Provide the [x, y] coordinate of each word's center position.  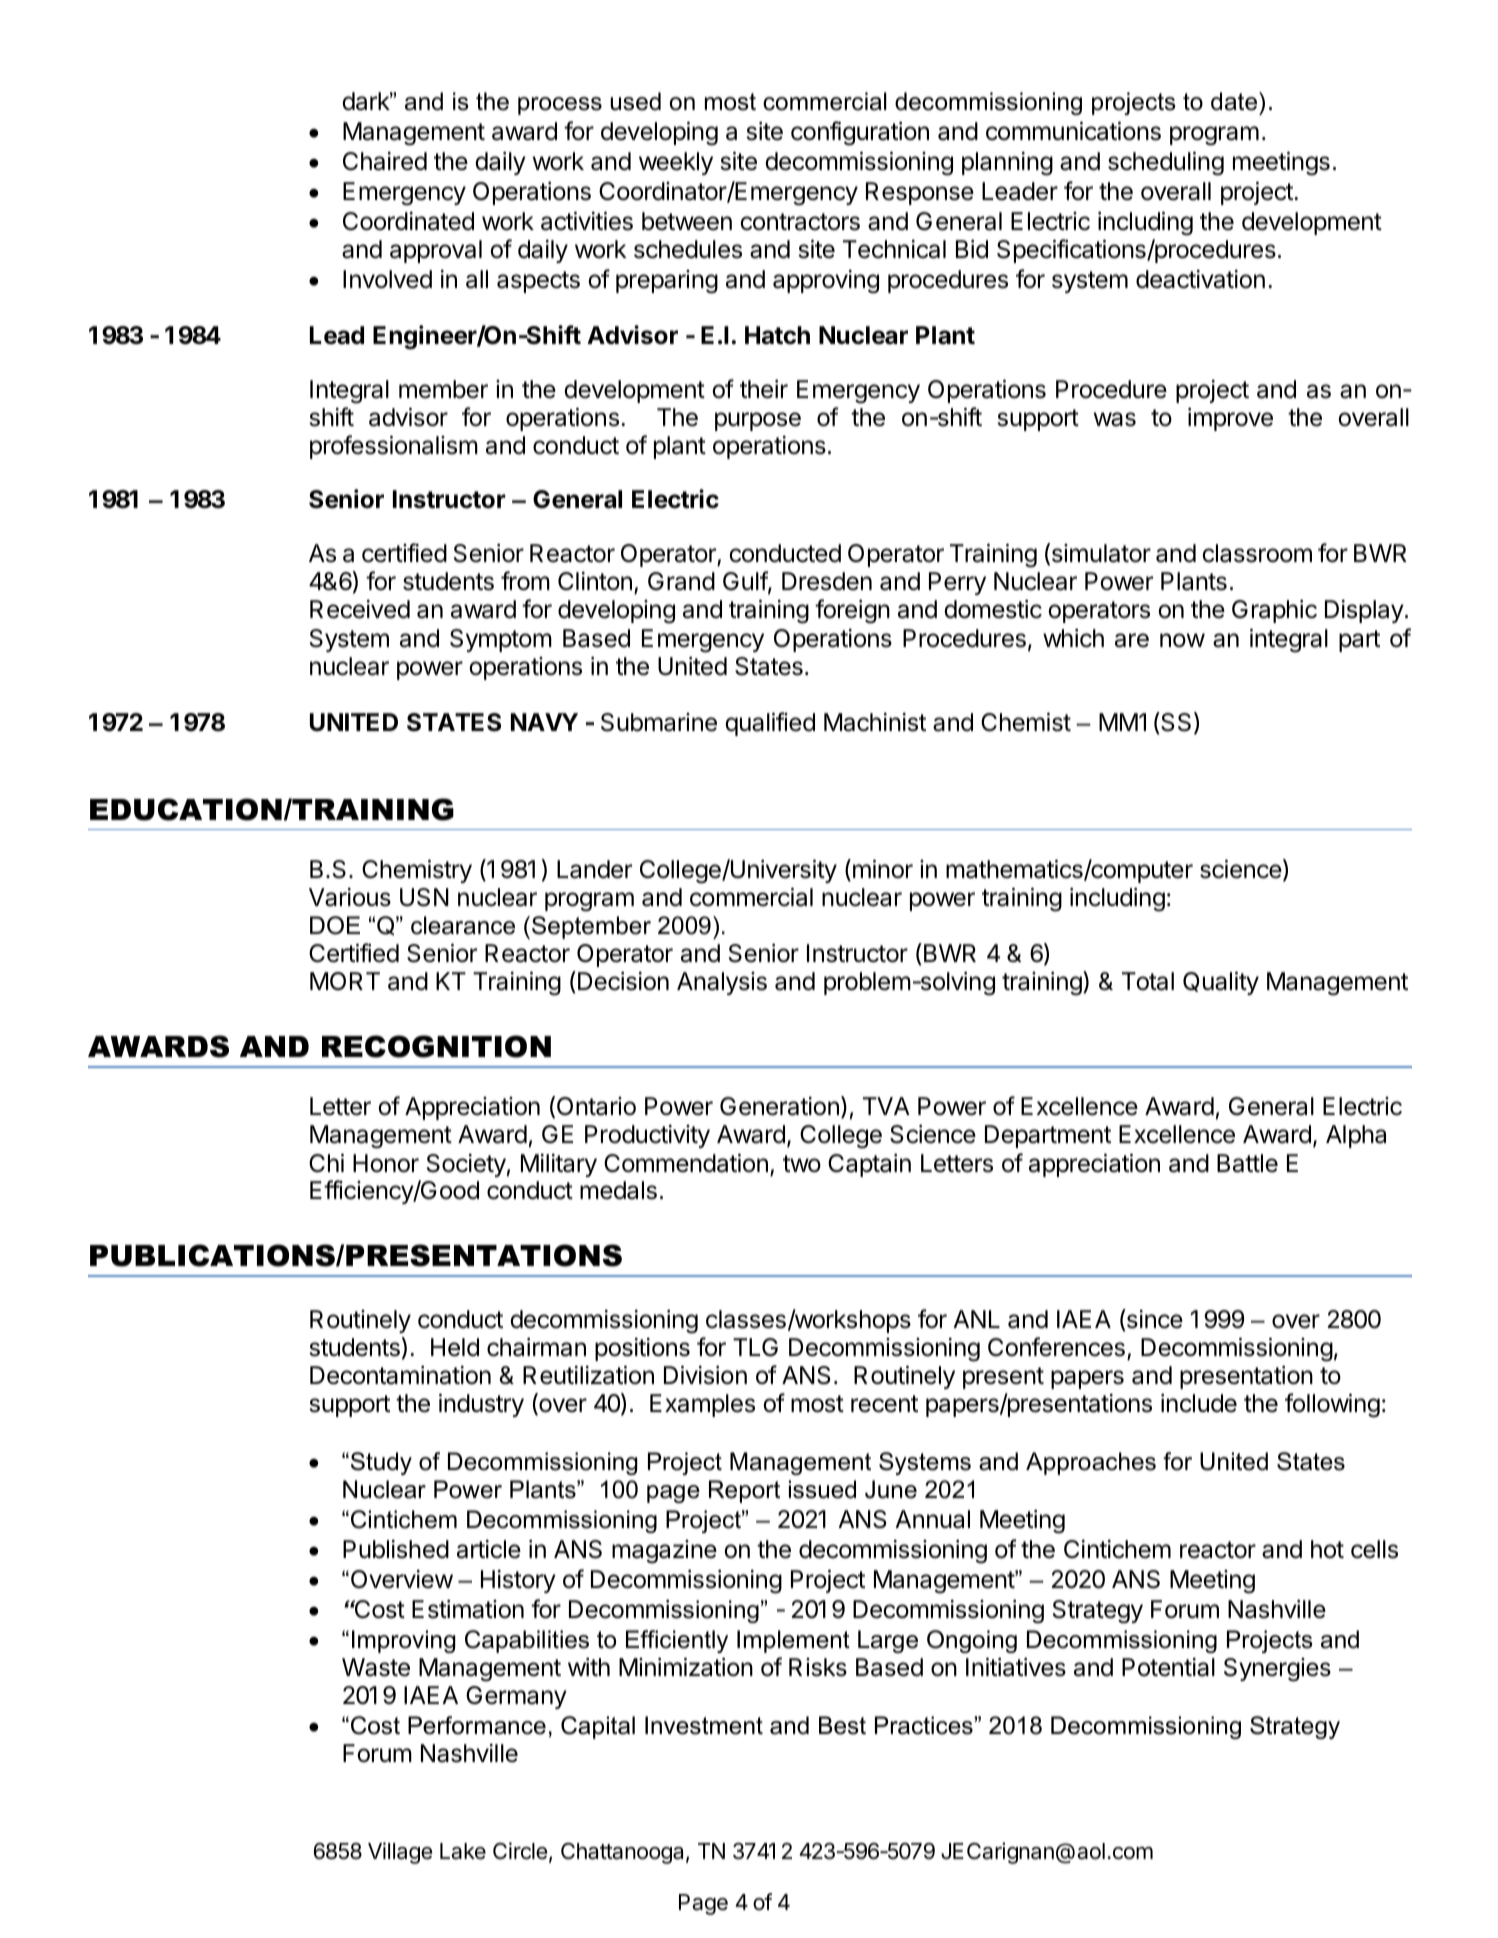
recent [884, 1404]
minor [881, 870]
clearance [463, 925]
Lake [463, 1851]
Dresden [827, 581]
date [1235, 101]
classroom [1257, 553]
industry [481, 1405]
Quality [1221, 983]
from [525, 581]
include [1199, 1403]
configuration [860, 133]
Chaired [385, 161]
